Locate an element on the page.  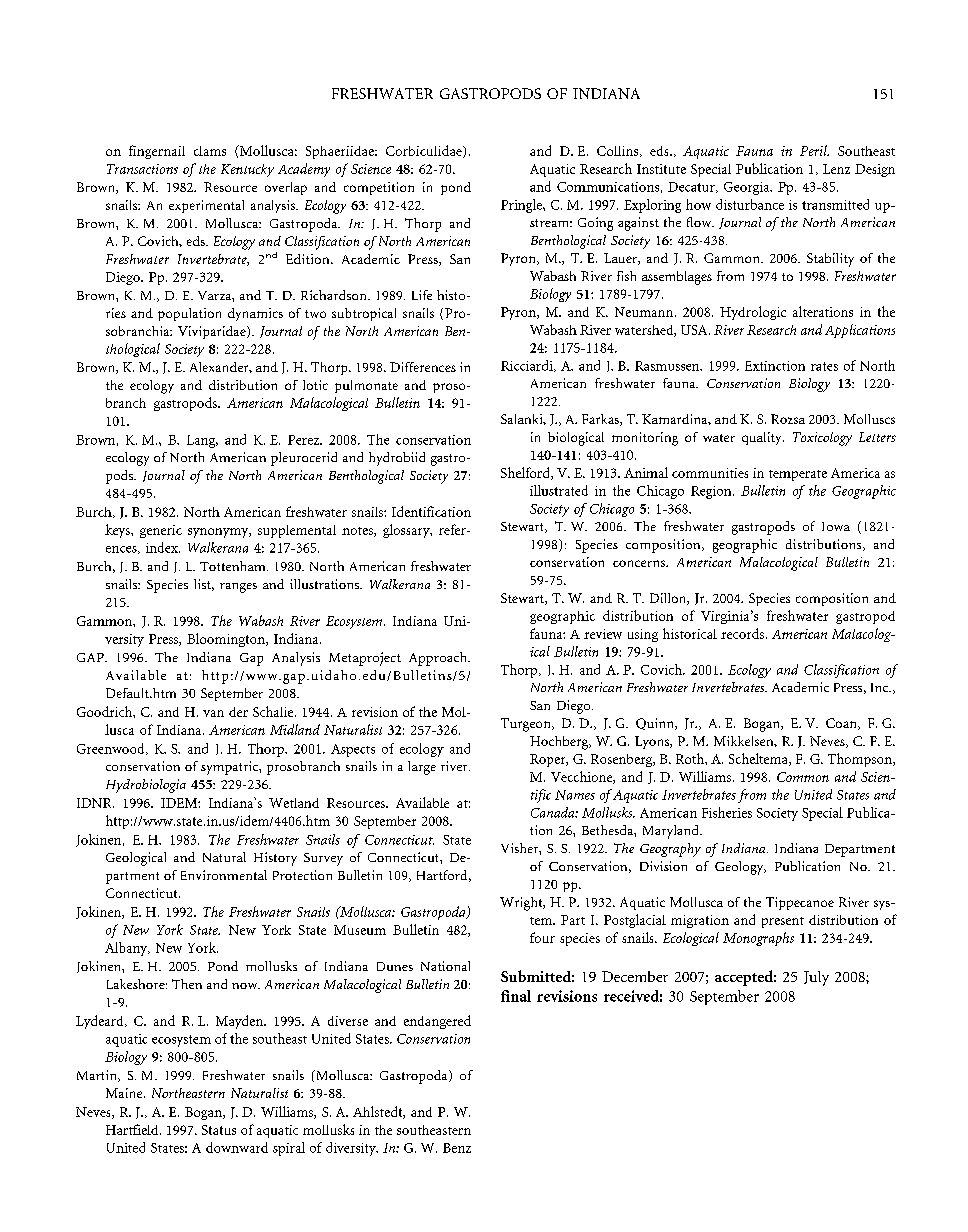
Common is located at coordinates (803, 777).
